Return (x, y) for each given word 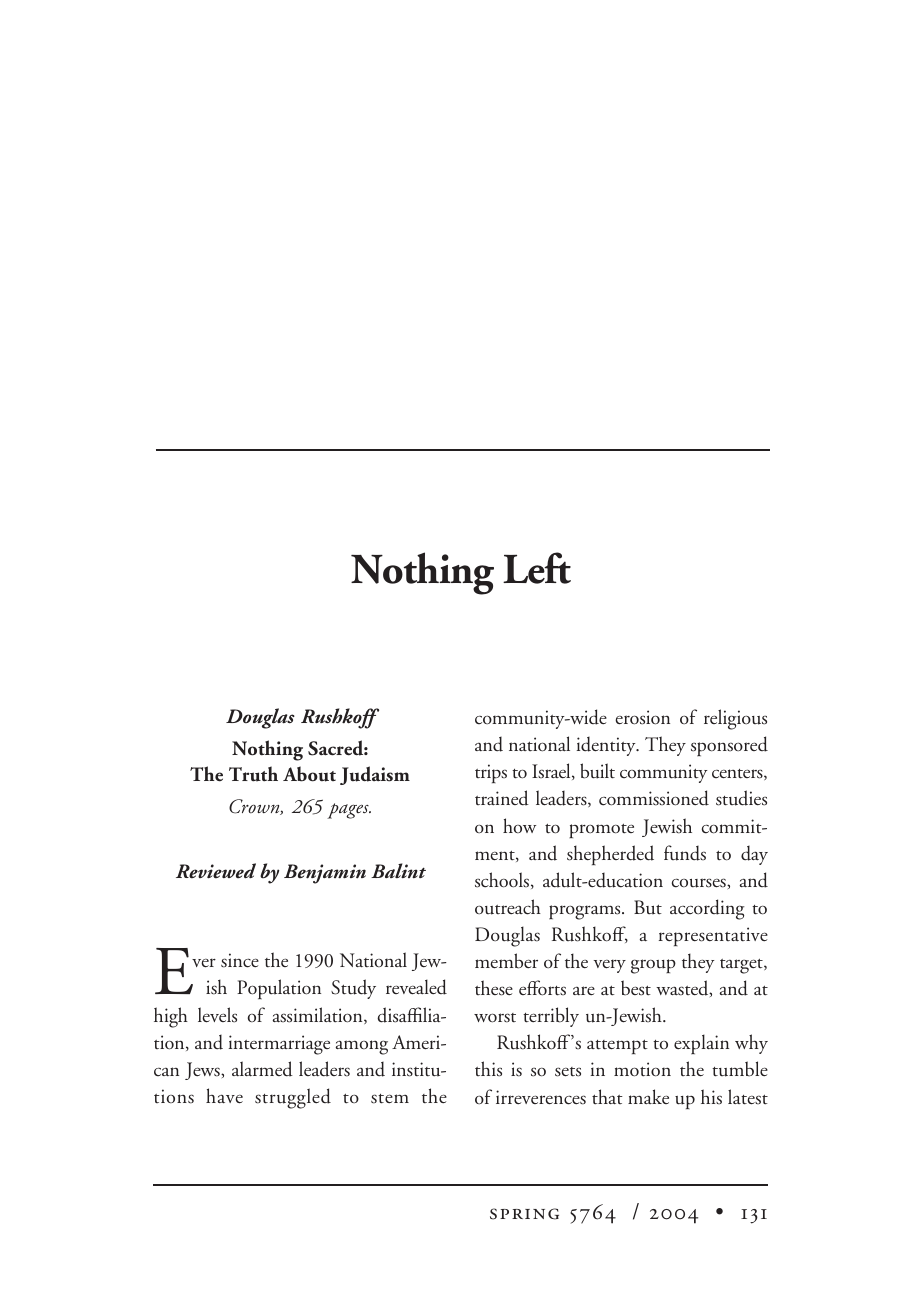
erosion (642, 717)
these (494, 988)
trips (491, 773)
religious (735, 719)
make (648, 1096)
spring (524, 1214)
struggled (293, 1098)
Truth (253, 774)
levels (217, 1015)
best (636, 988)
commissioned (654, 798)
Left (537, 568)
